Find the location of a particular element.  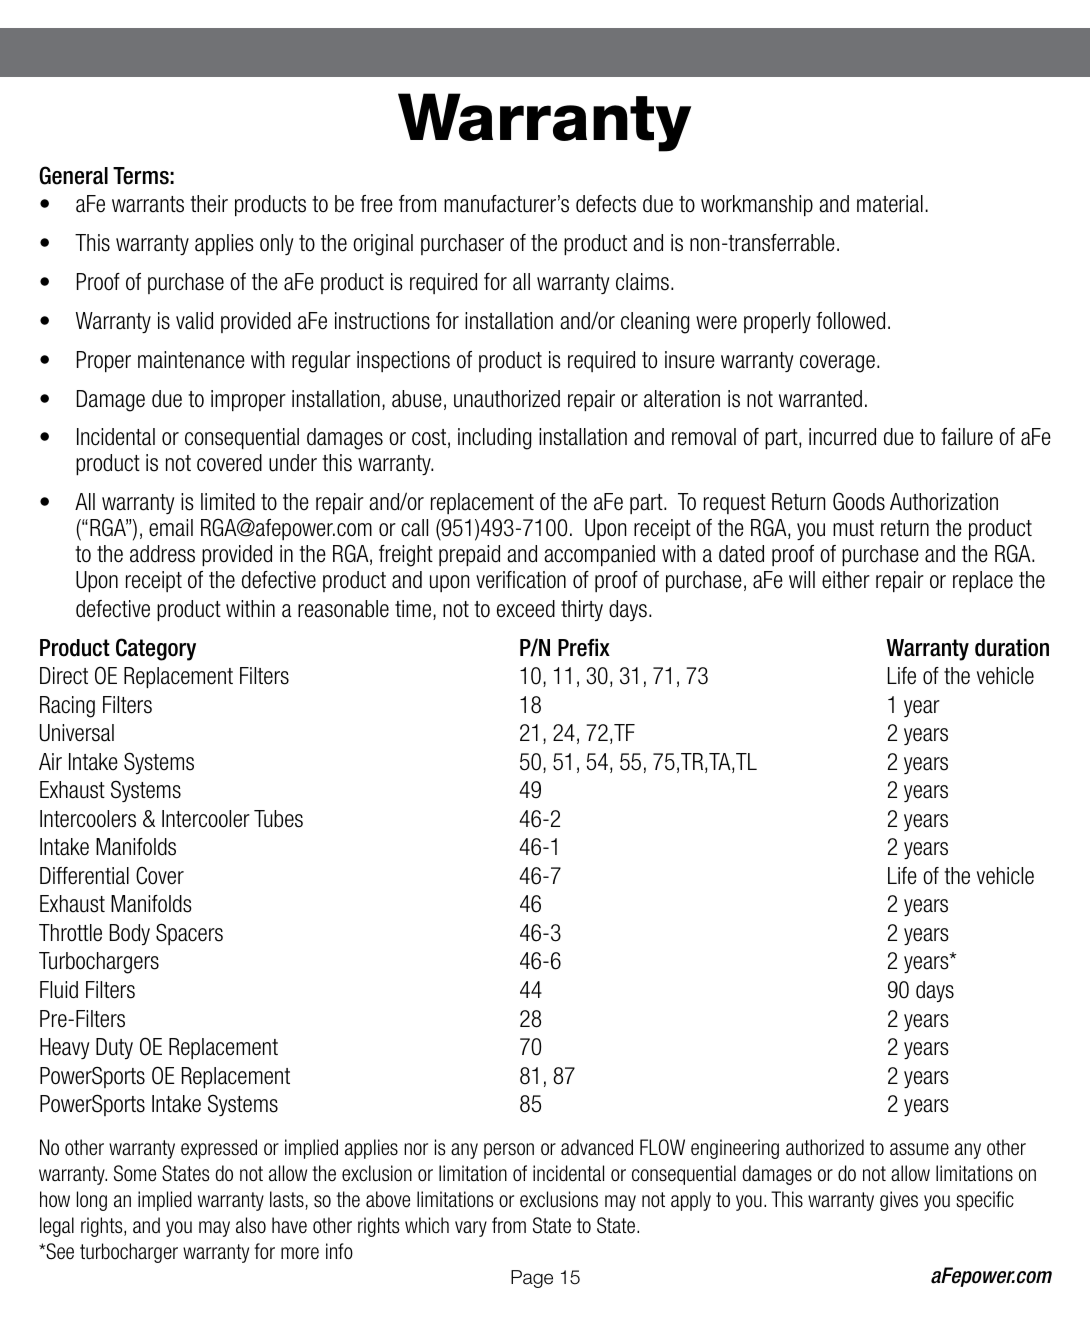

defects is located at coordinates (606, 204).
